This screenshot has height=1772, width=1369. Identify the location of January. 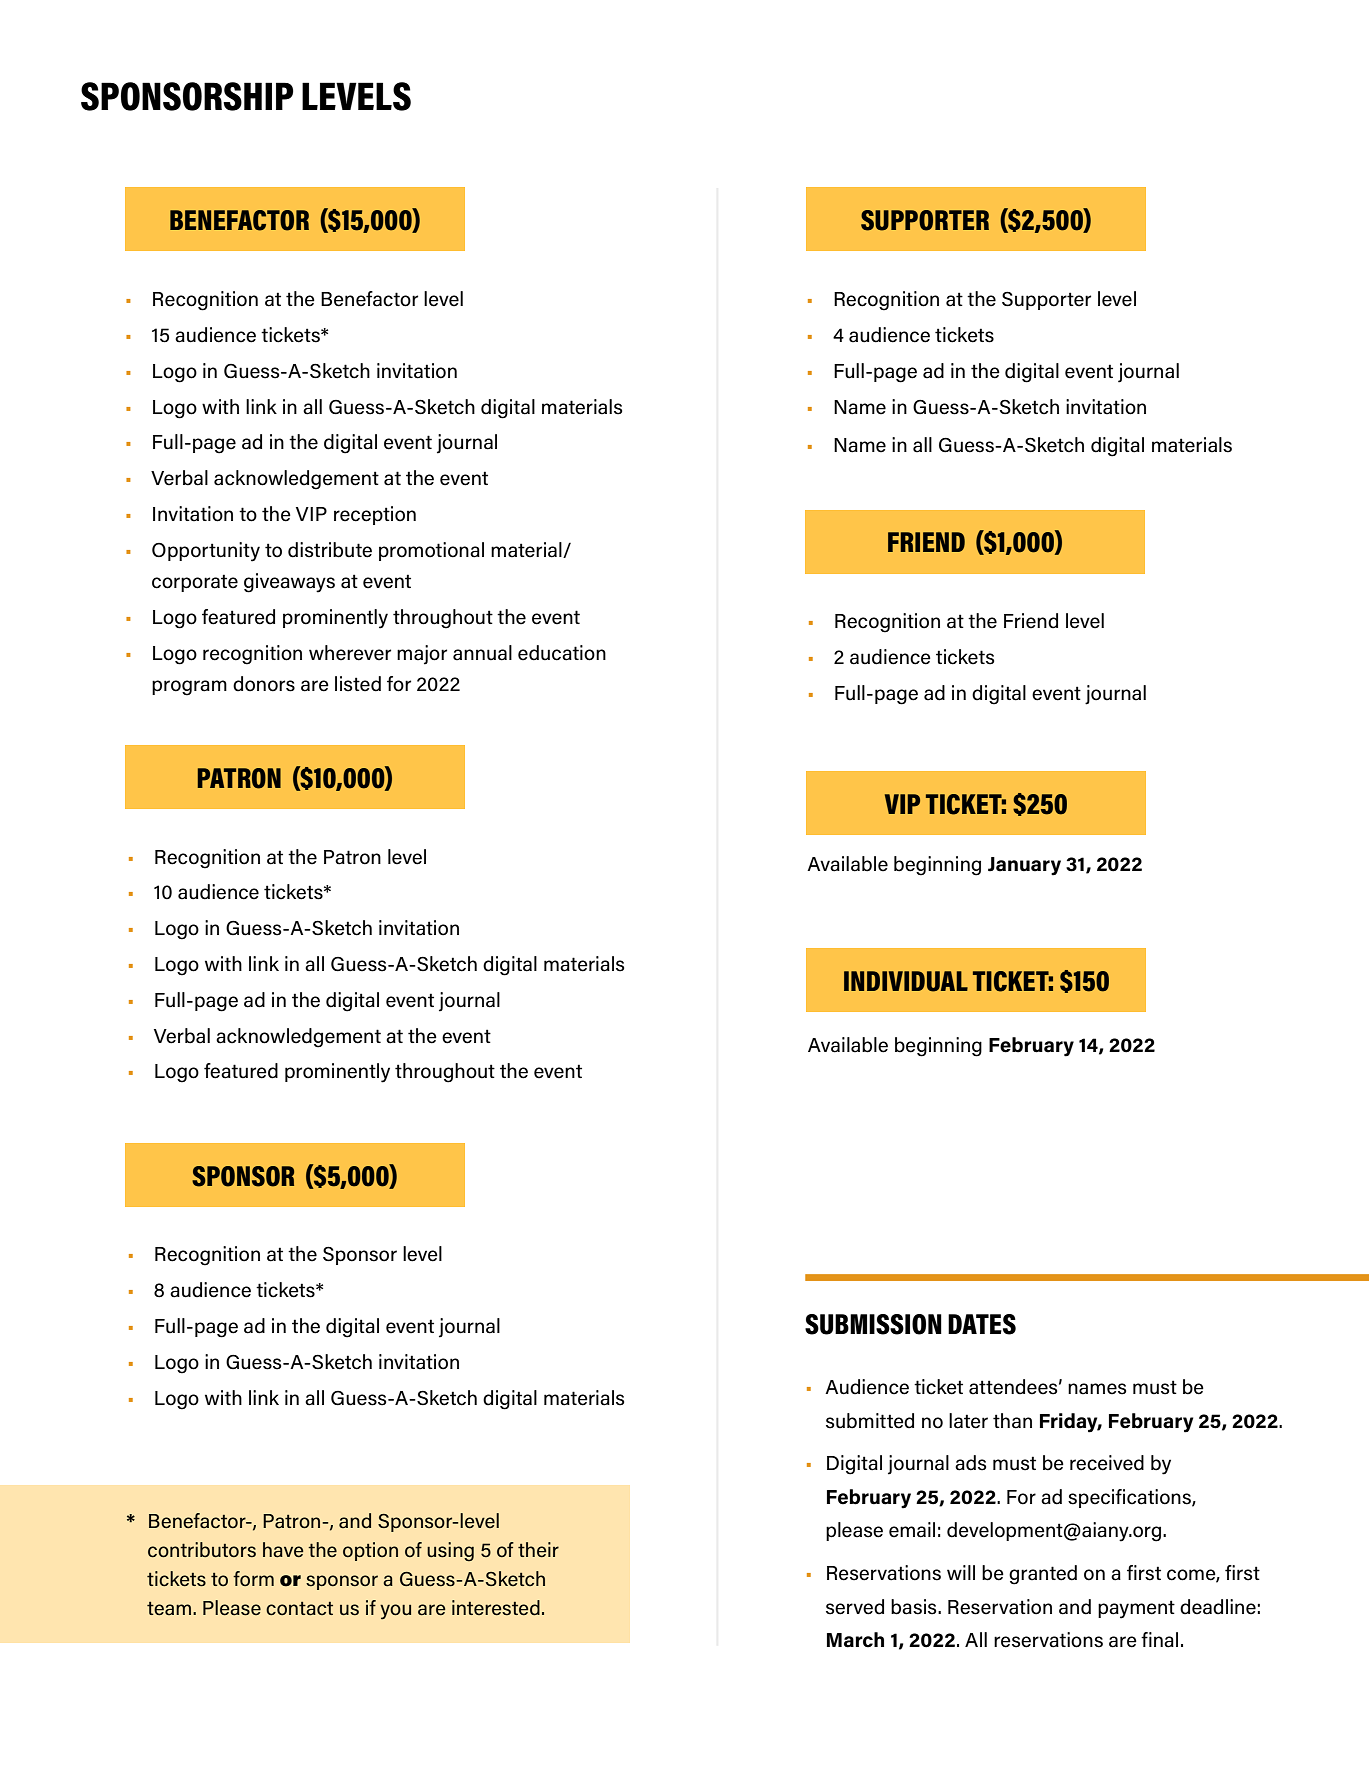
(1024, 866).
